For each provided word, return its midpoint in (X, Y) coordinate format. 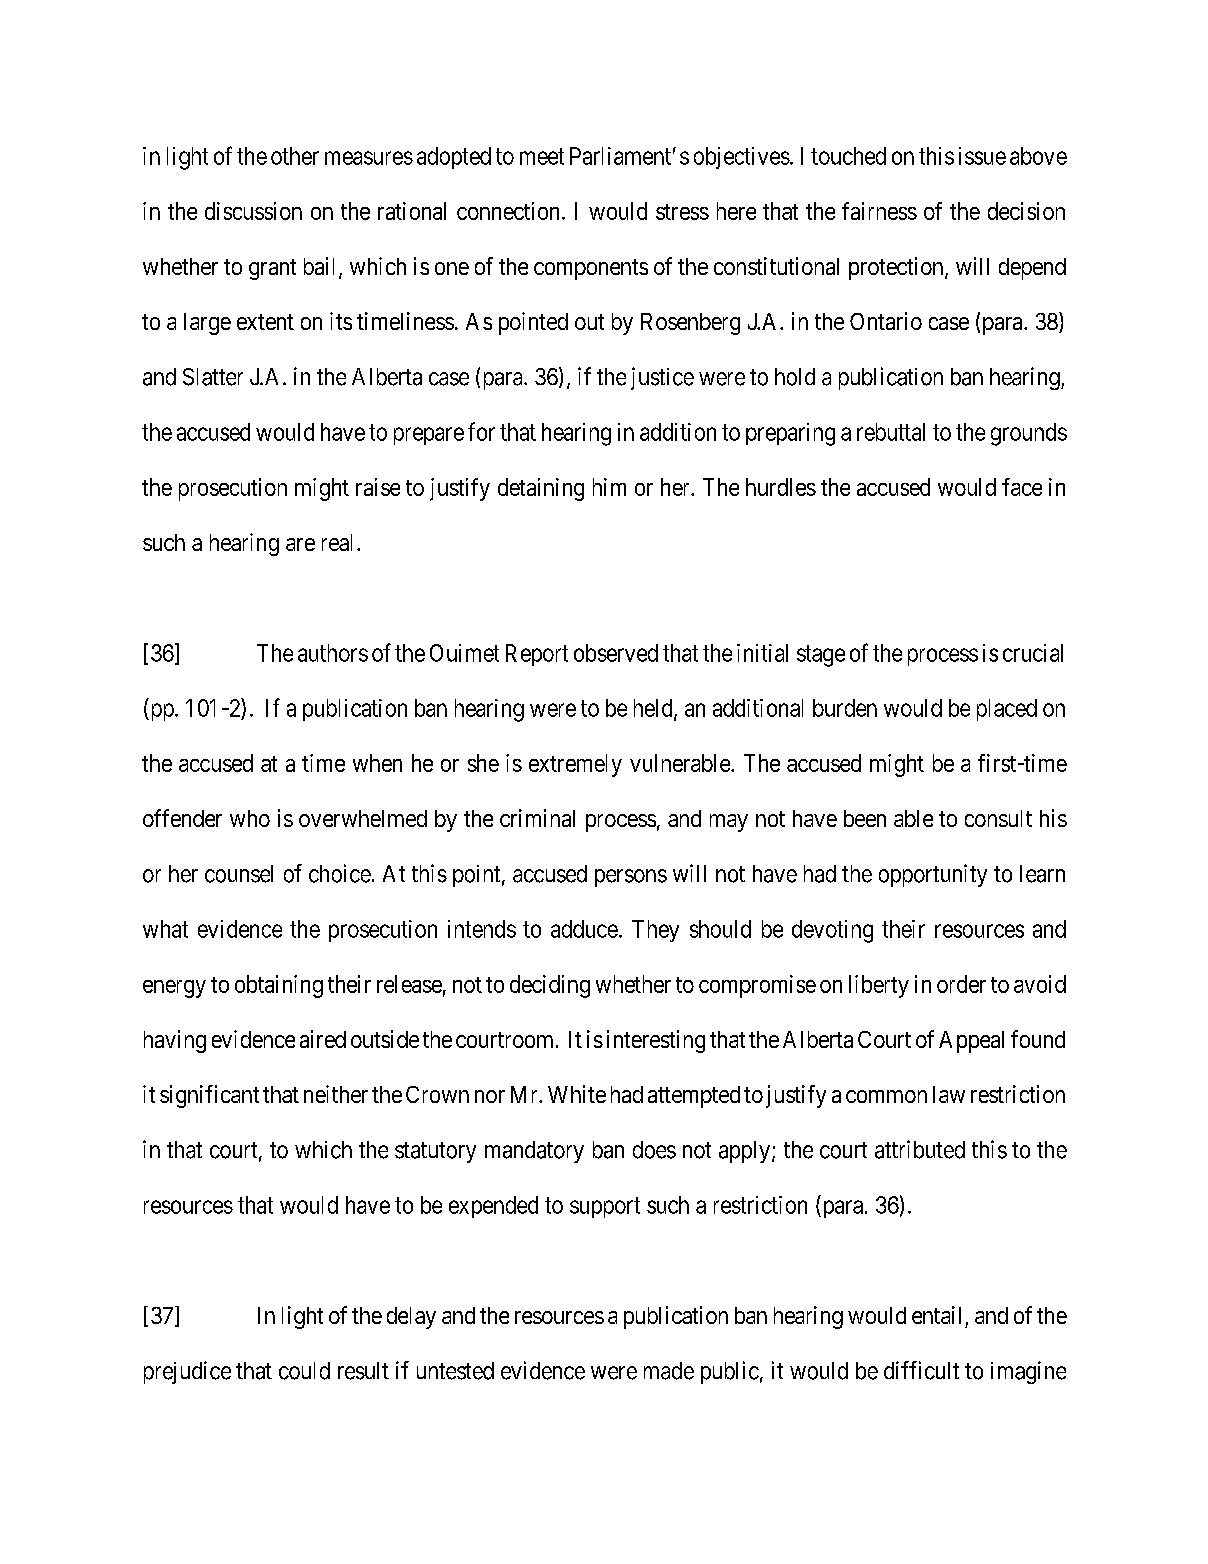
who (250, 818)
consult (998, 818)
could (304, 1371)
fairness (879, 211)
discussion (253, 211)
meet (542, 156)
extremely (575, 765)
